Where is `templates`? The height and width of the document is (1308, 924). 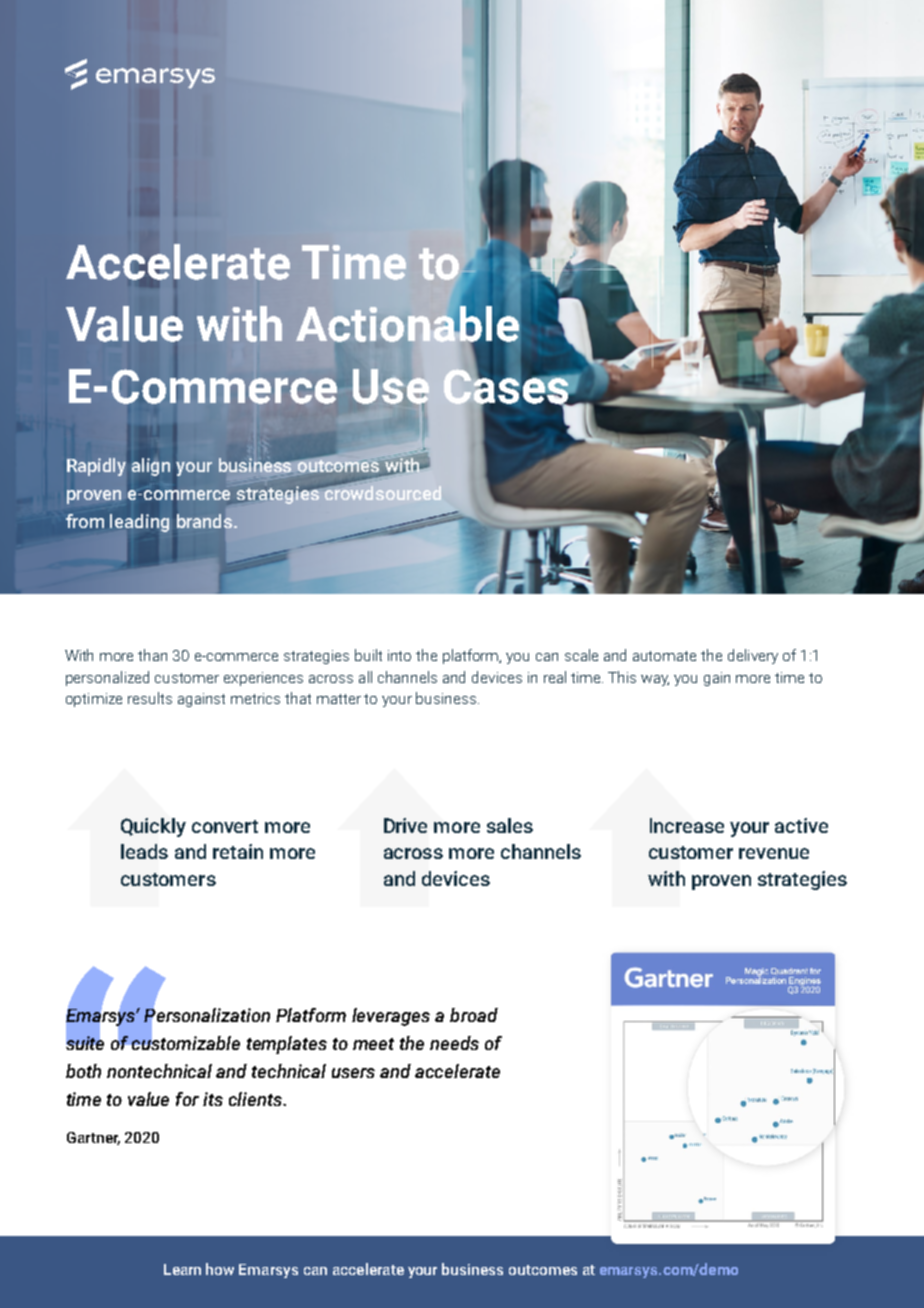 templates is located at coordinates (287, 1045).
